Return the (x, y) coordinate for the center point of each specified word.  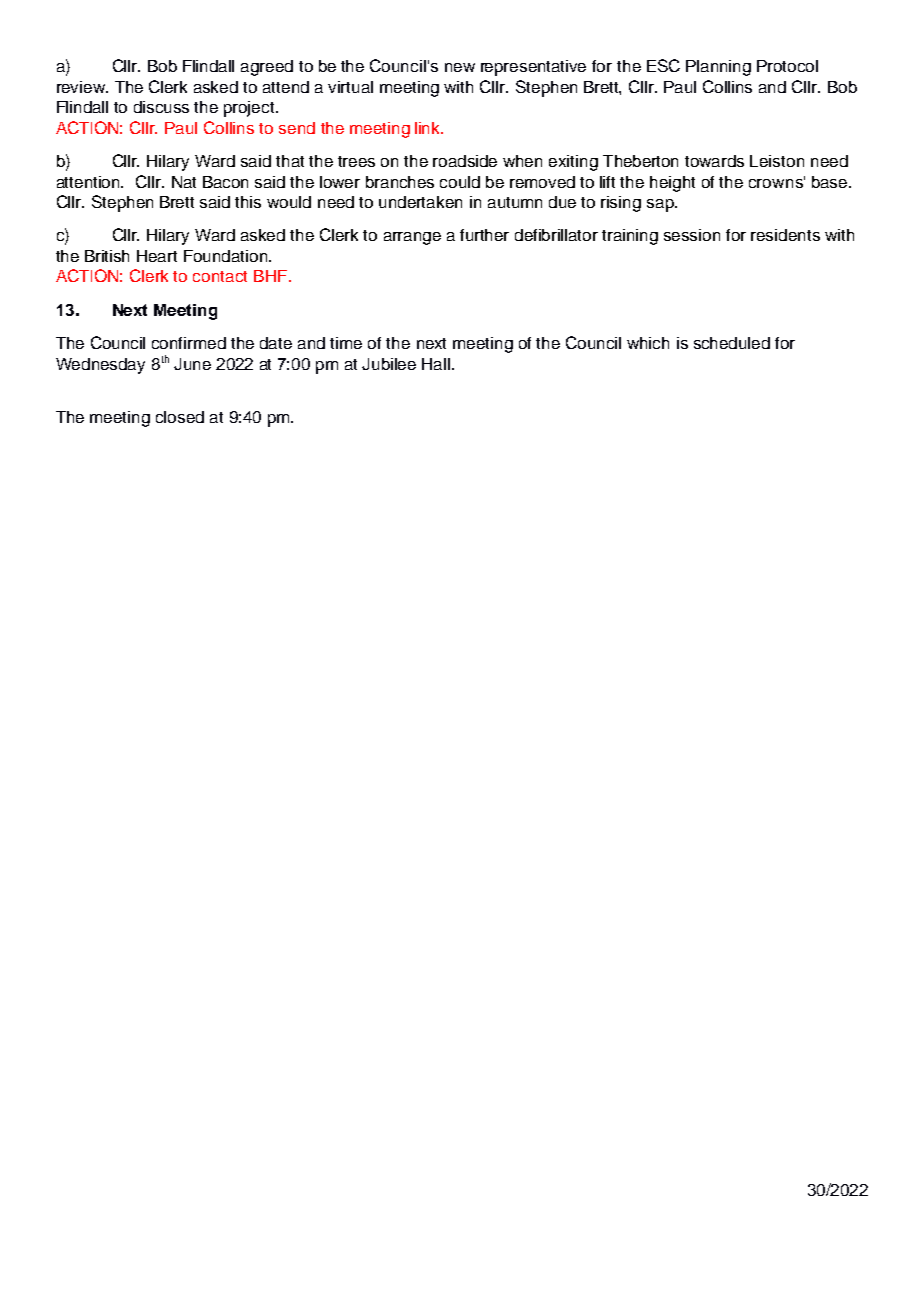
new (460, 67)
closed (180, 417)
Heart (157, 256)
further (484, 235)
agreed (267, 68)
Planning (718, 68)
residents (785, 235)
